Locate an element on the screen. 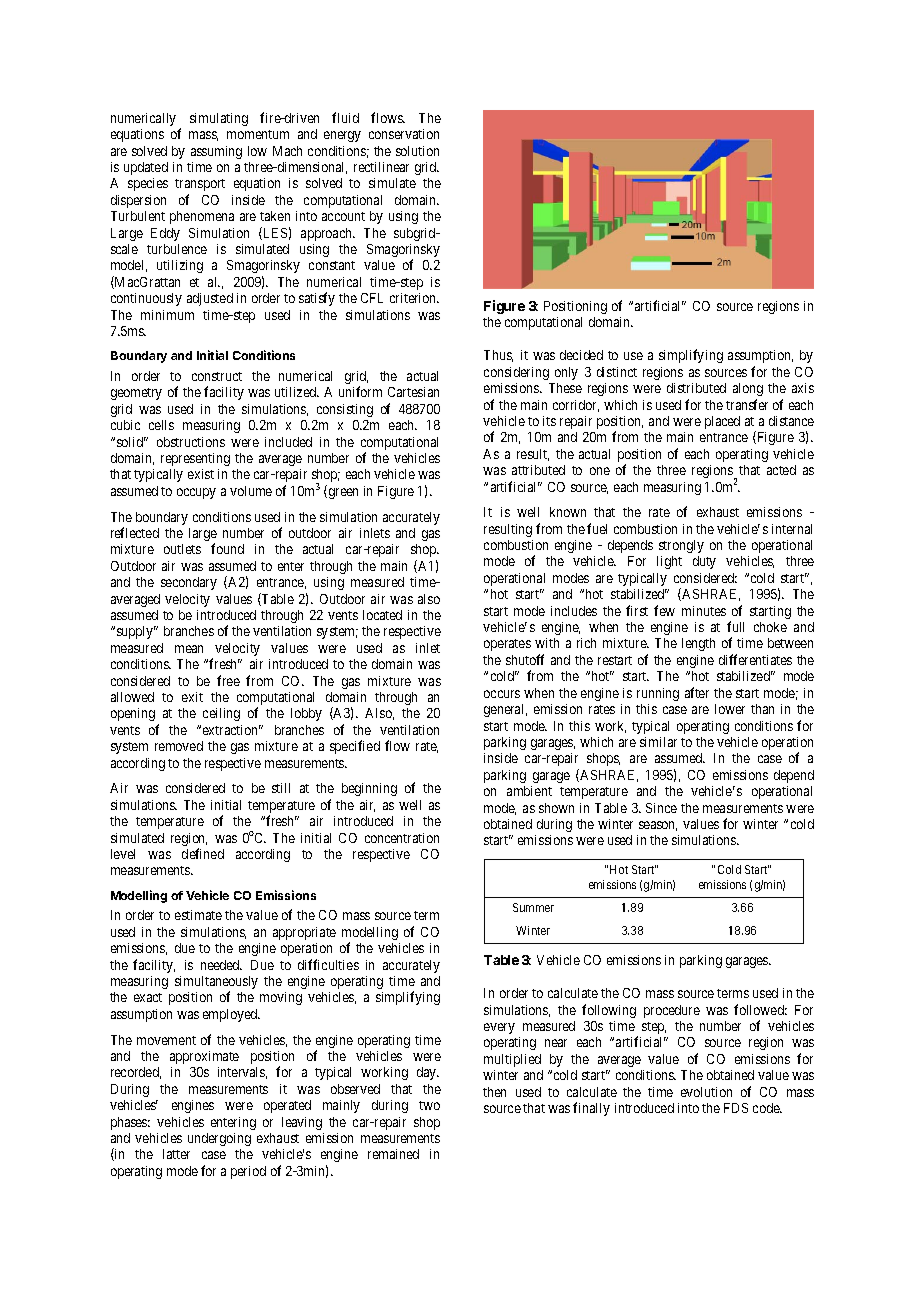 The height and width of the screenshot is (1308, 924). solution is located at coordinates (417, 151).
